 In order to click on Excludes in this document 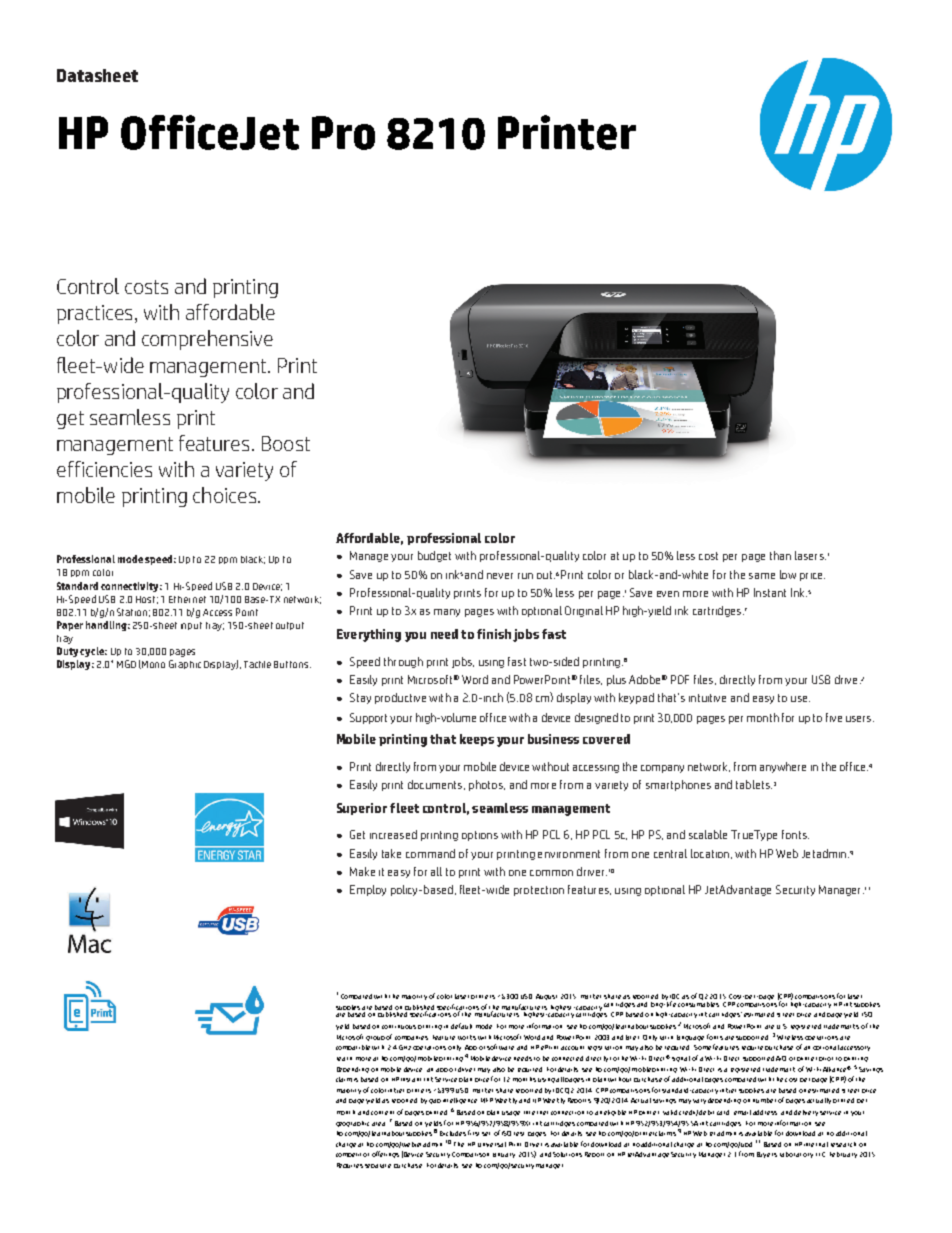, I will do `click(453, 1133)`.
